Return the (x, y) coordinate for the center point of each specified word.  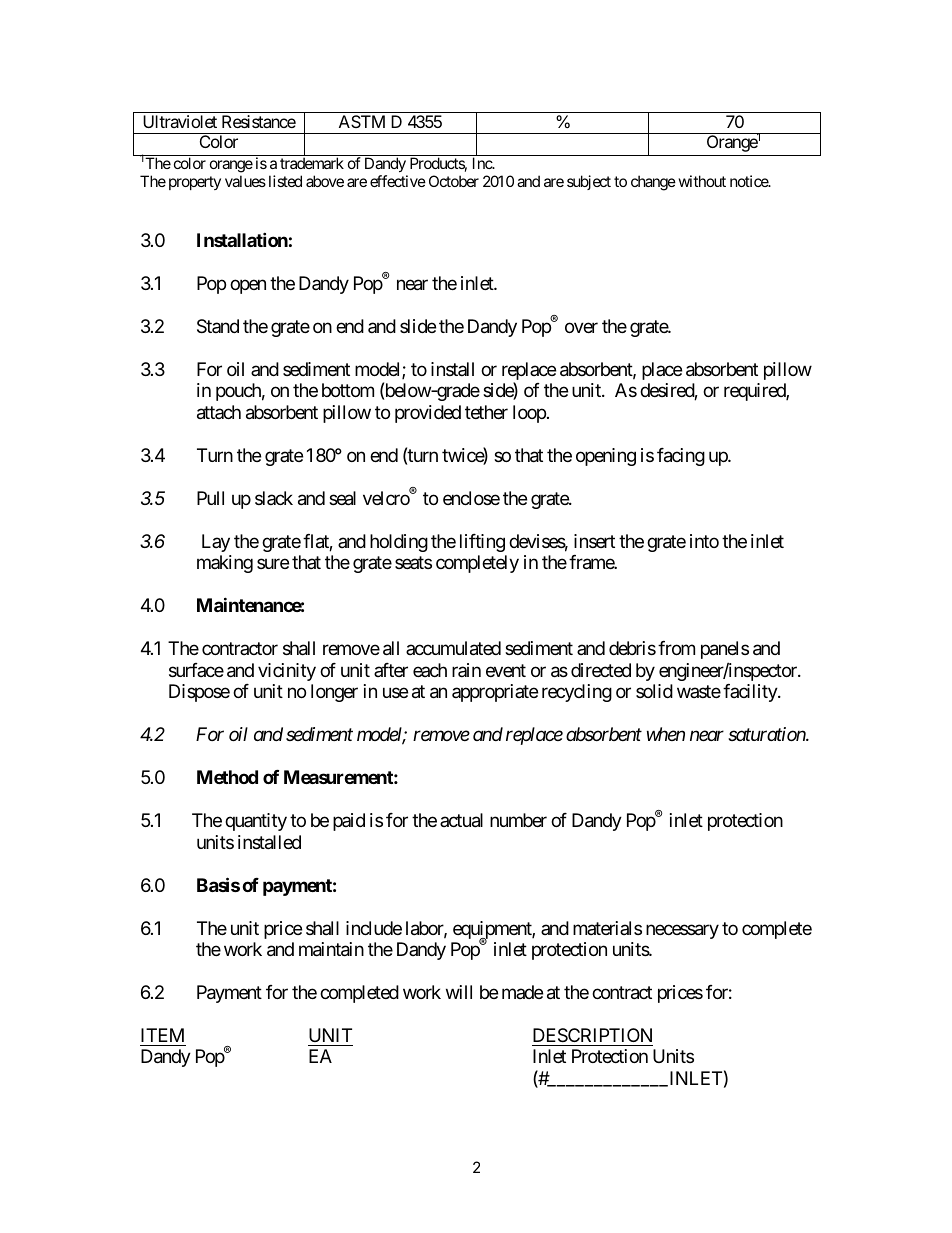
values (245, 181)
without (702, 181)
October (454, 181)
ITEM (162, 1035)
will (459, 992)
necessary (682, 931)
